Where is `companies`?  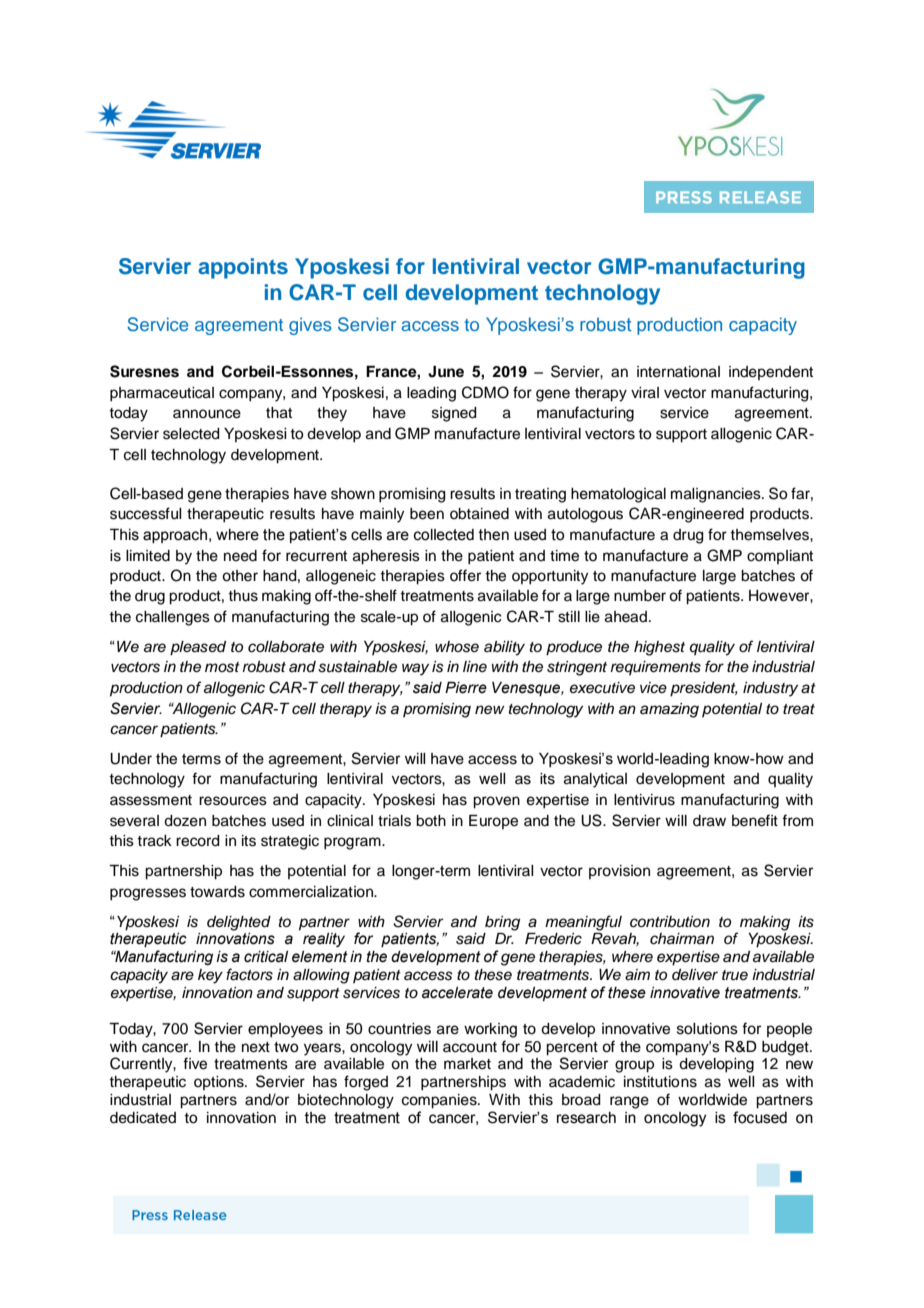
companies is located at coordinates (440, 1101).
